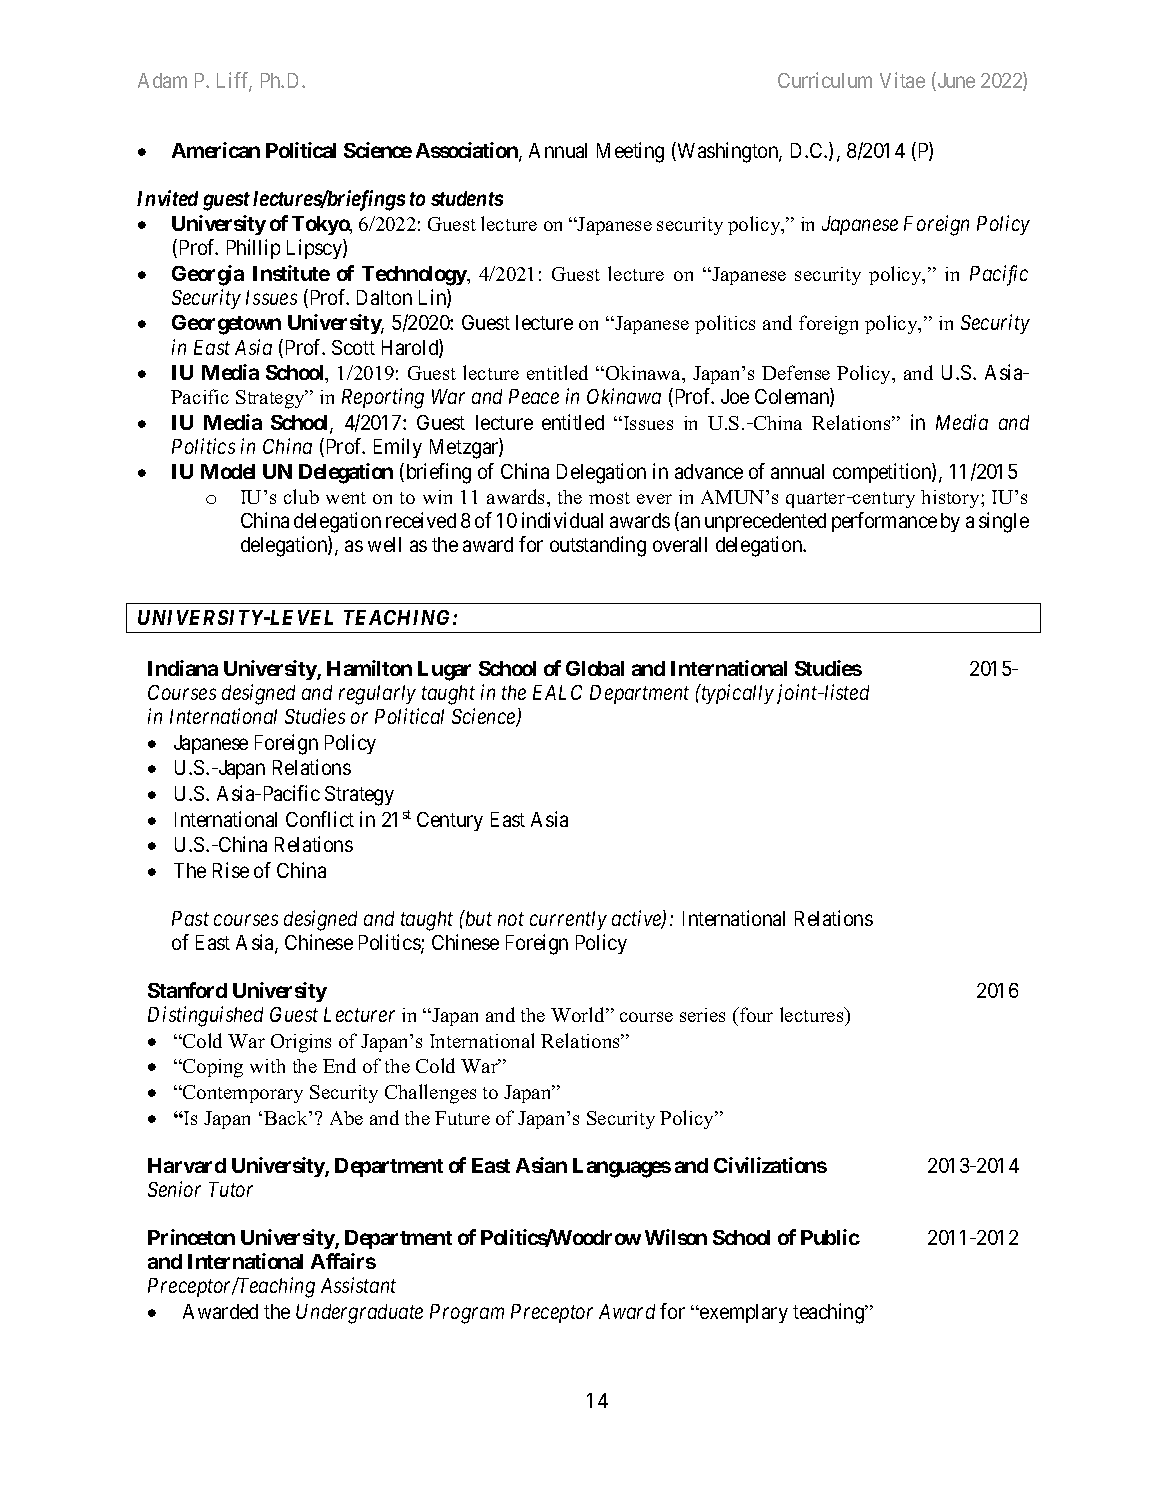 This image has width=1166, height=1508. What do you see at coordinates (755, 1014) in the image?
I see `four` at bounding box center [755, 1014].
